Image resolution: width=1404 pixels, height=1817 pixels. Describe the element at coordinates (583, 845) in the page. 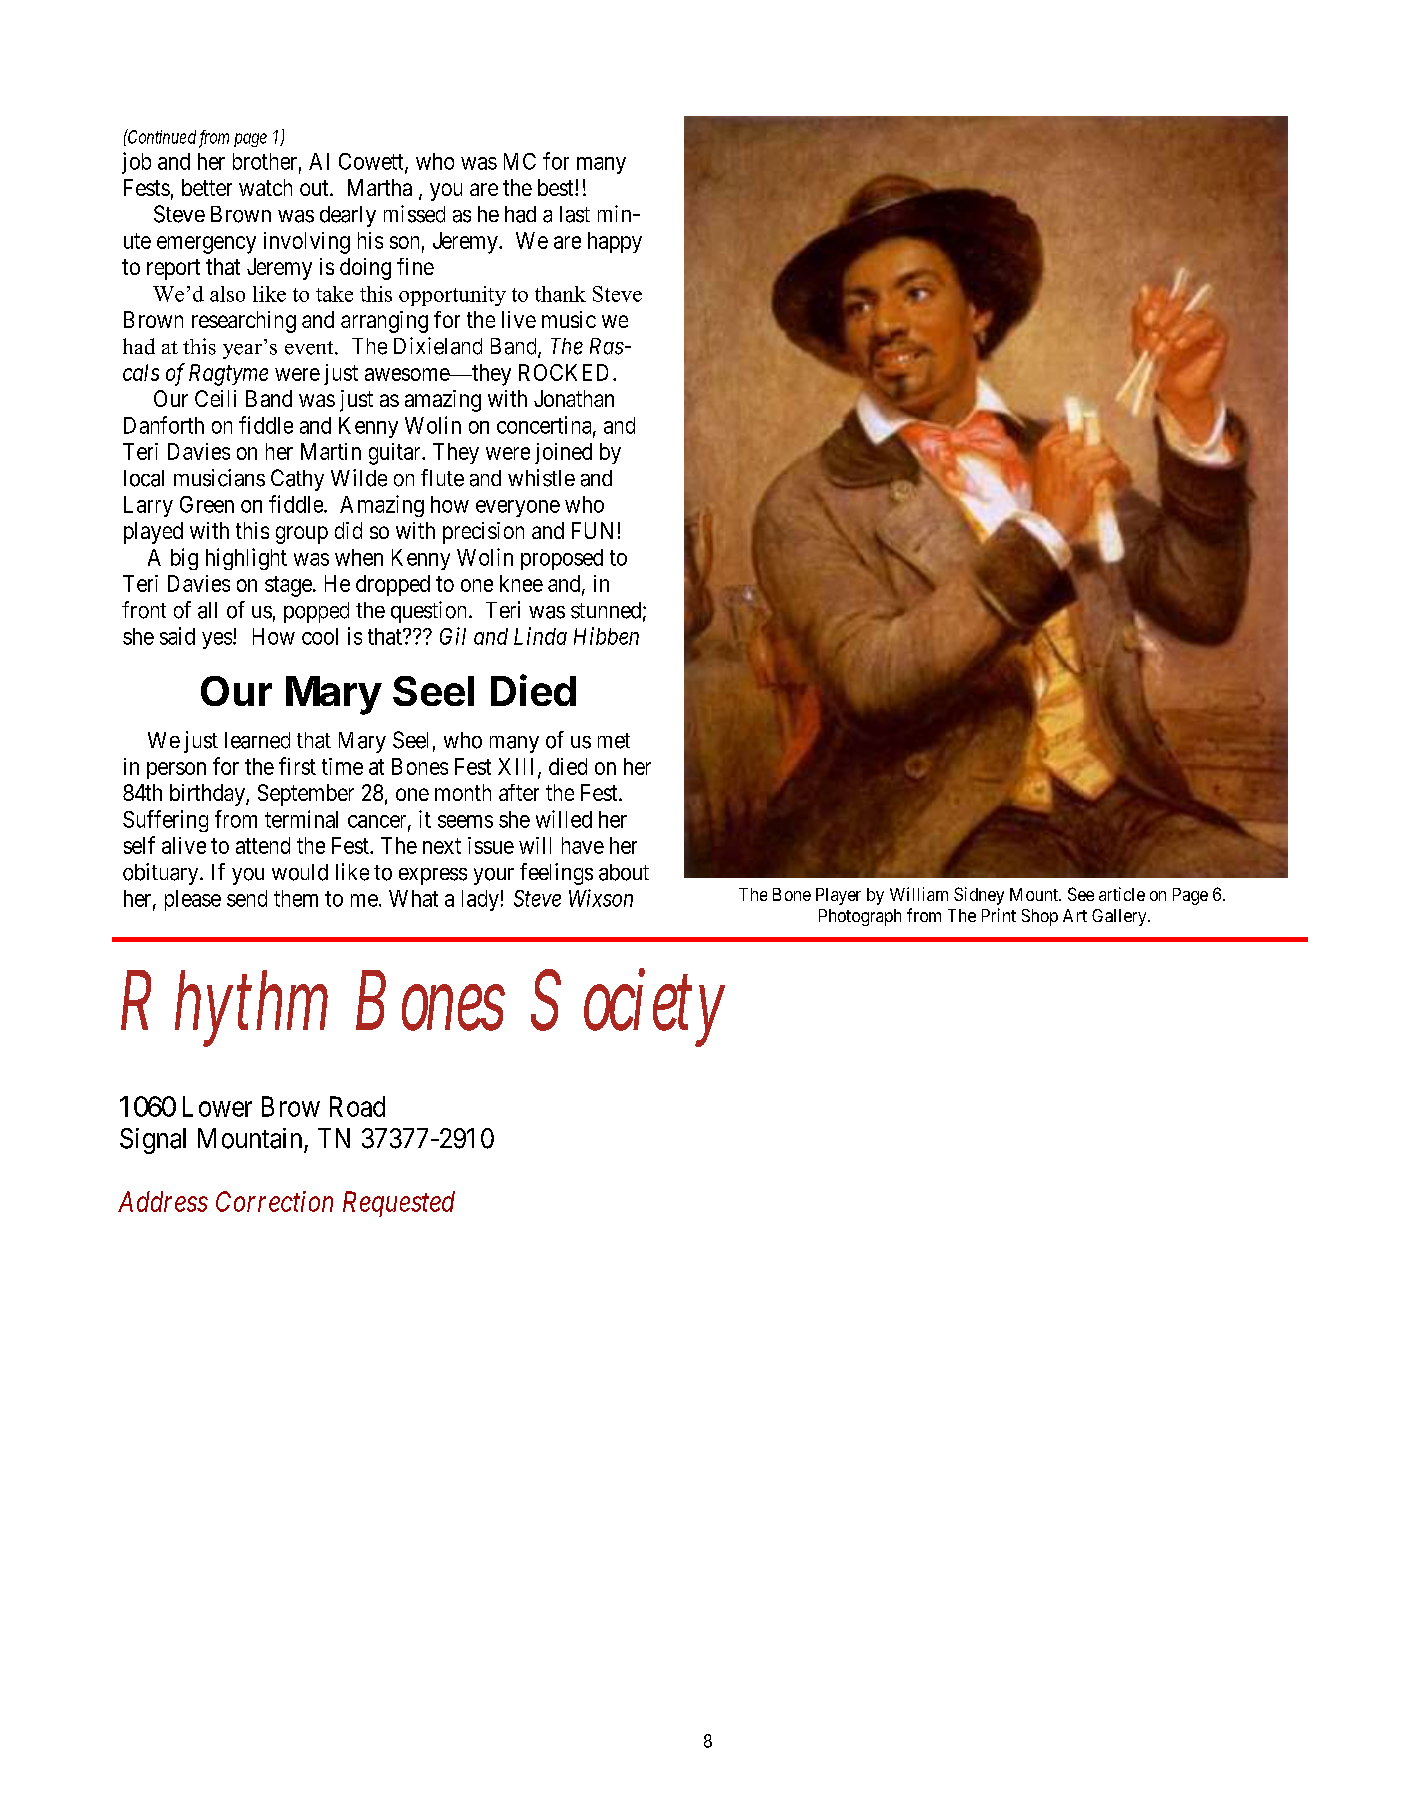

I see `have` at that location.
